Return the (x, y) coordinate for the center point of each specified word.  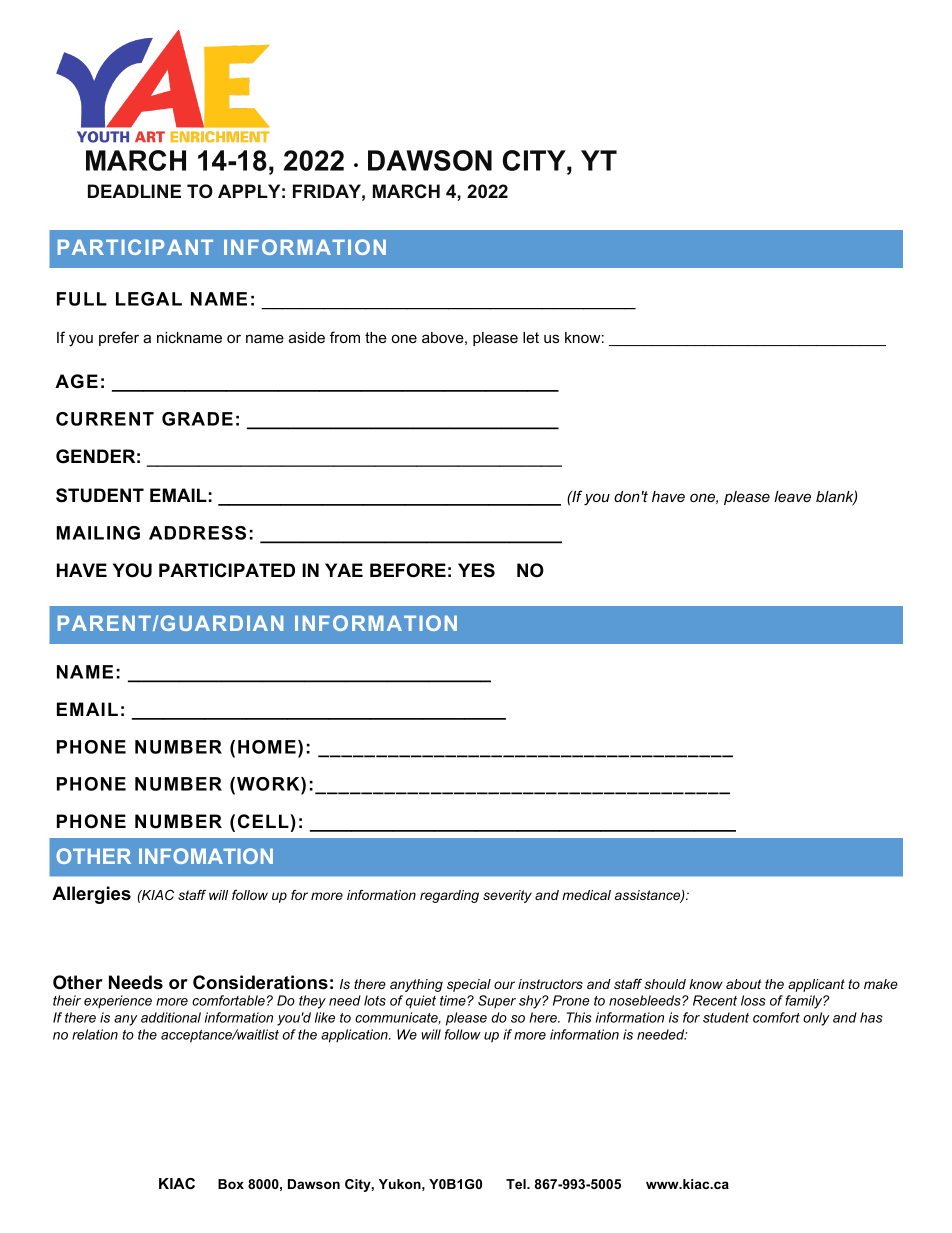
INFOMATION (206, 856)
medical (586, 895)
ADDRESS (197, 533)
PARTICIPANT (135, 247)
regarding (449, 896)
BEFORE (408, 570)
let (531, 337)
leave (792, 496)
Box (231, 1184)
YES (476, 570)
